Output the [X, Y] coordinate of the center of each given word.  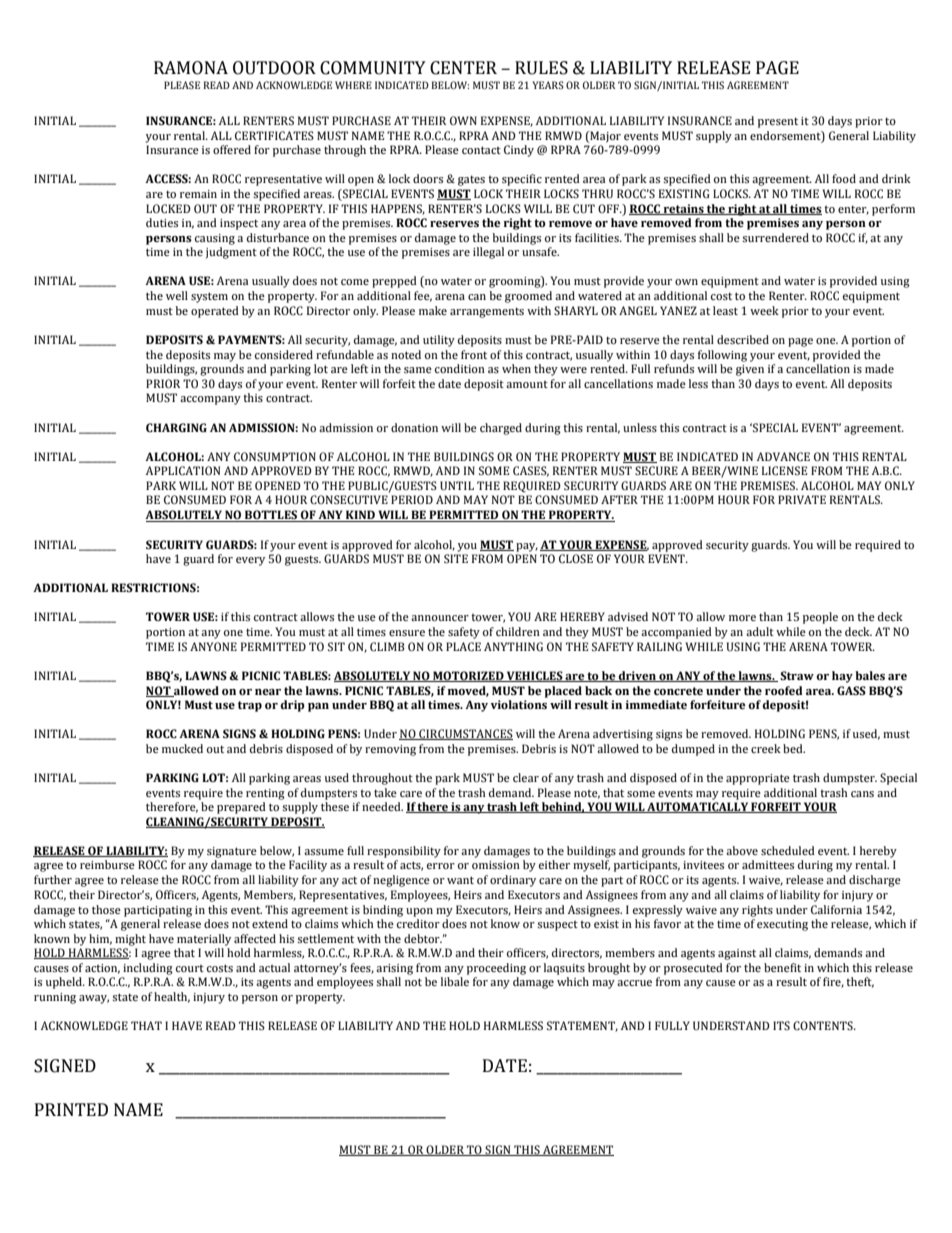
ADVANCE [783, 457]
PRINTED [71, 1109]
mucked [182, 748]
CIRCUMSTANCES [465, 734]
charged [501, 429]
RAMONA [191, 68]
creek [766, 748]
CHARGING [176, 427]
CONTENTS [824, 1025]
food [844, 178]
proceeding [496, 969]
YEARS [548, 85]
